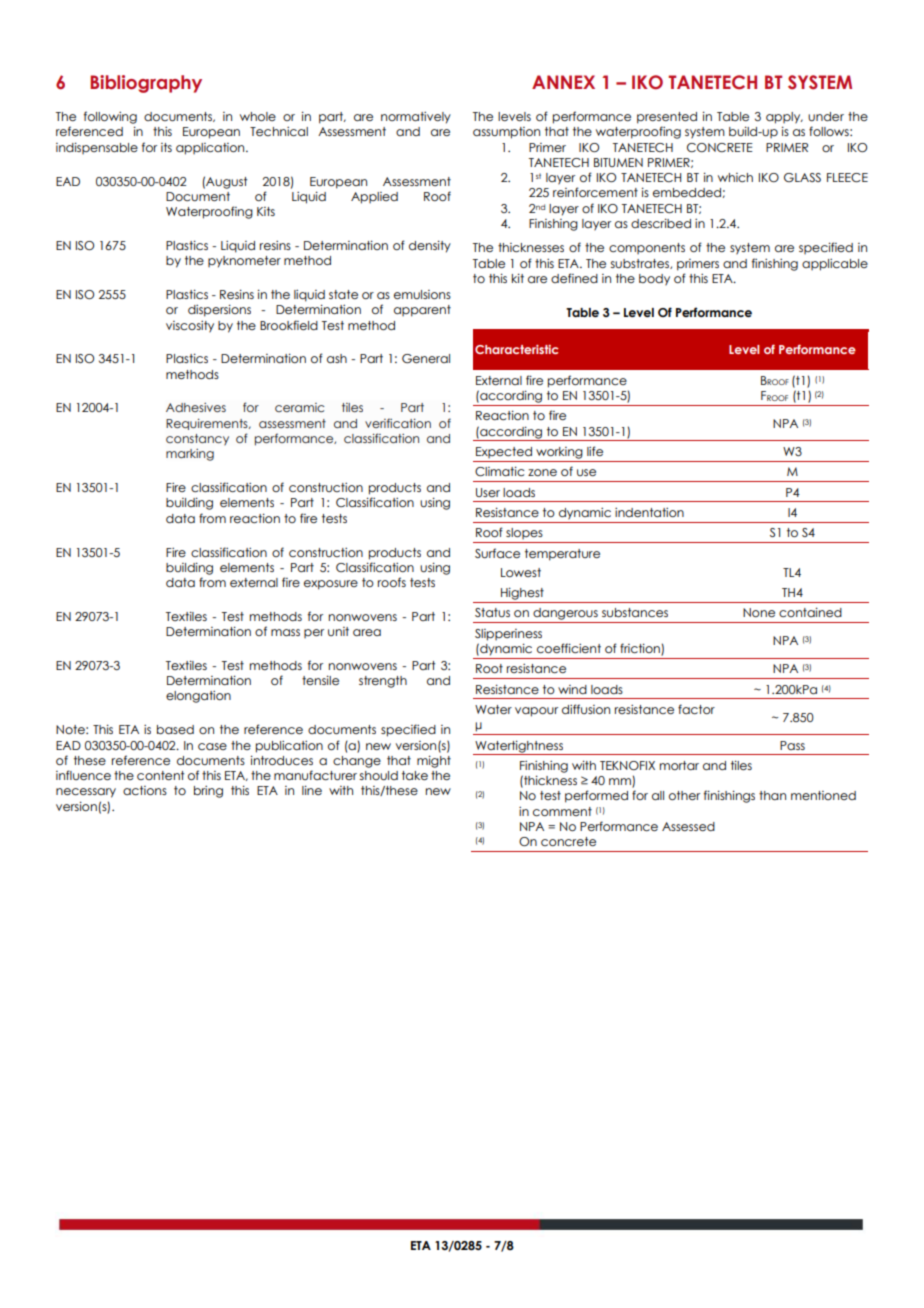  I want to click on actions, so click(145, 790).
